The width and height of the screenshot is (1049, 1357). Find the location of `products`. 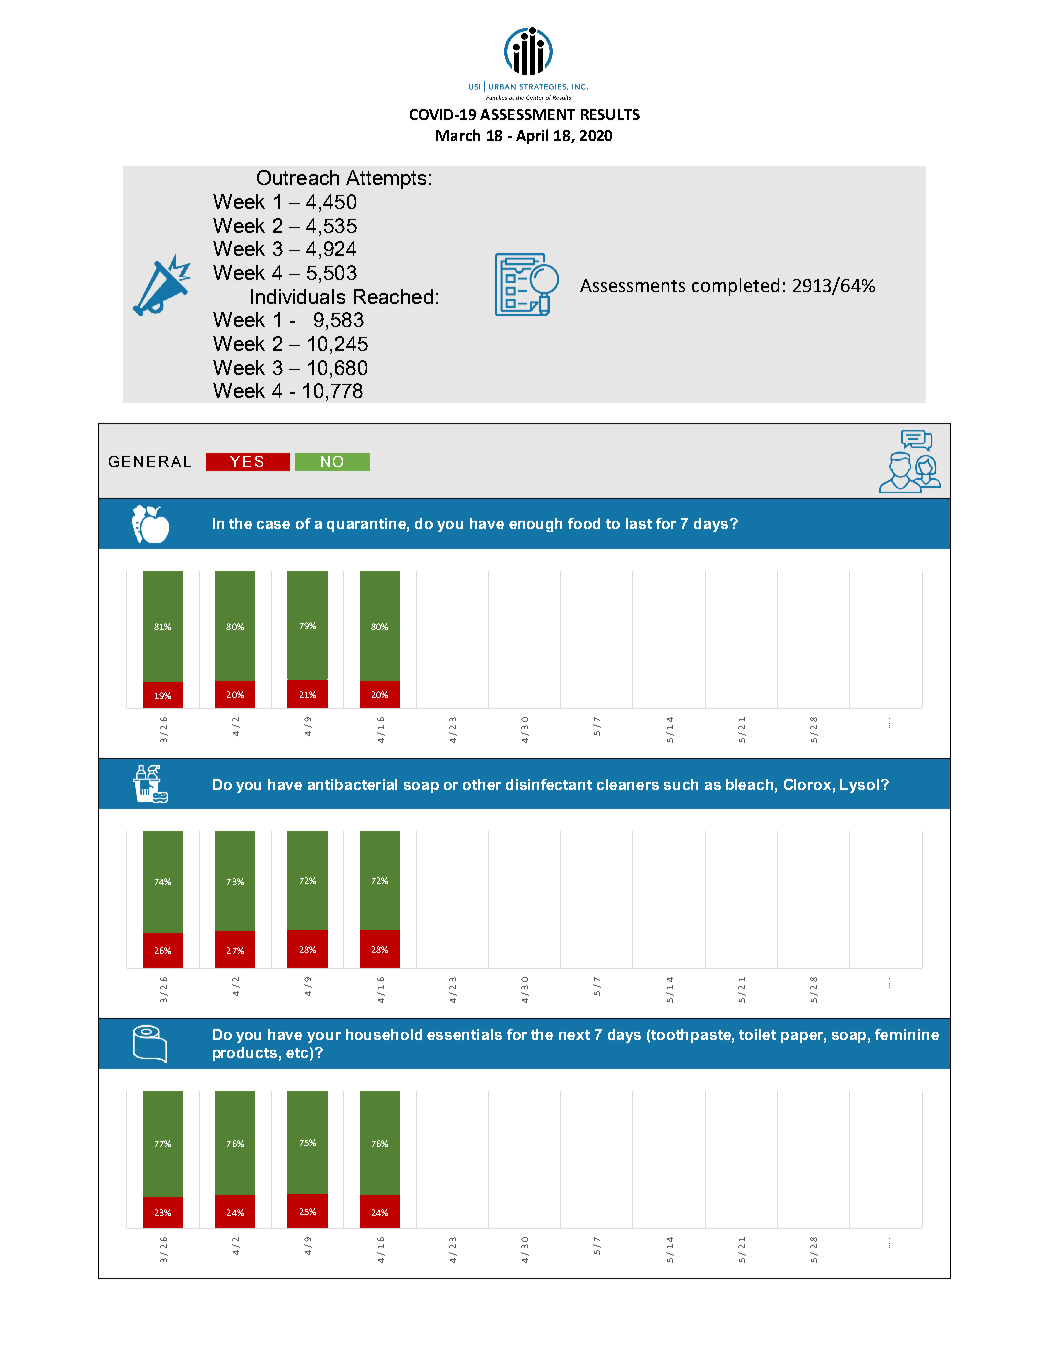

products is located at coordinates (245, 1054).
